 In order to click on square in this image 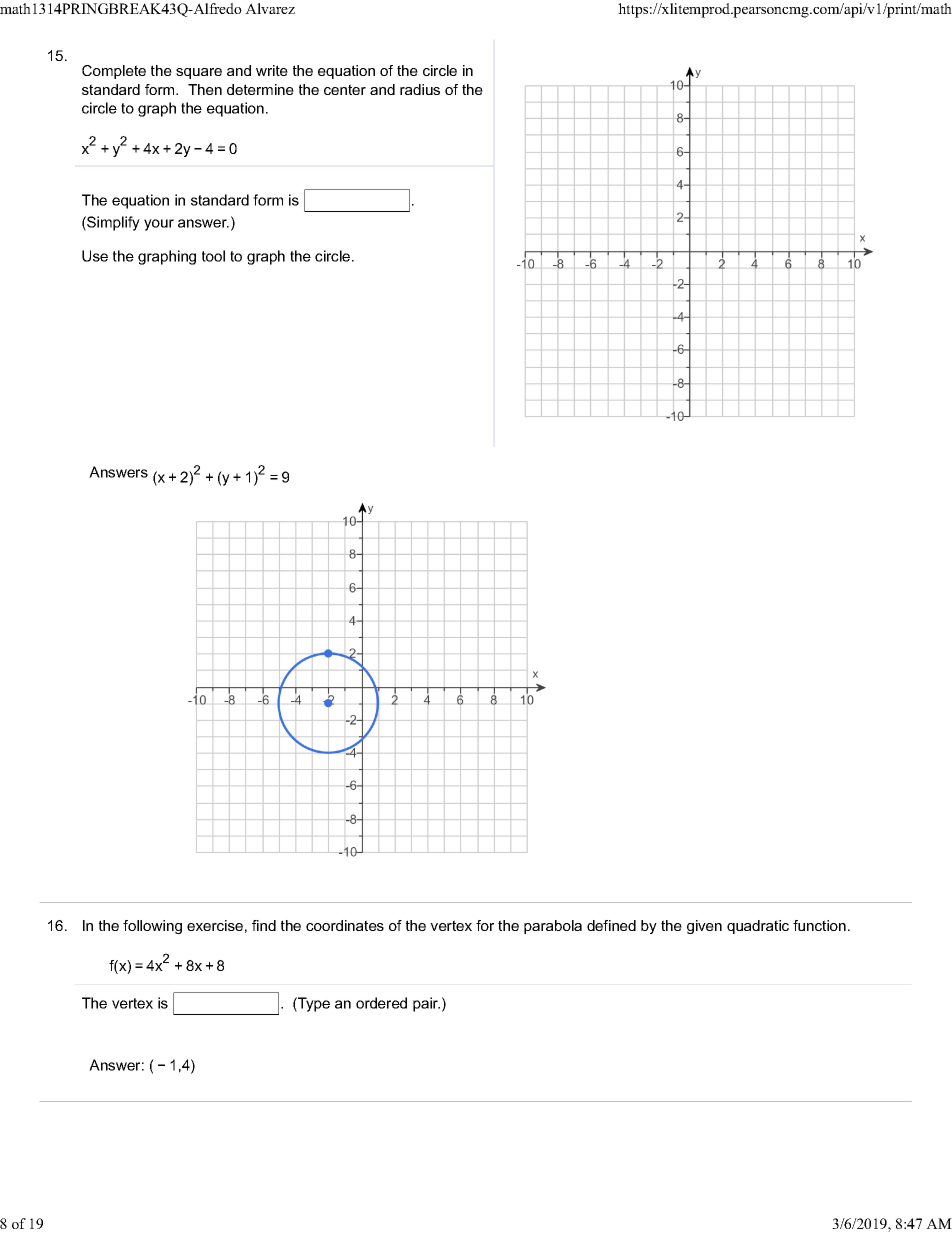, I will do `click(199, 73)`.
